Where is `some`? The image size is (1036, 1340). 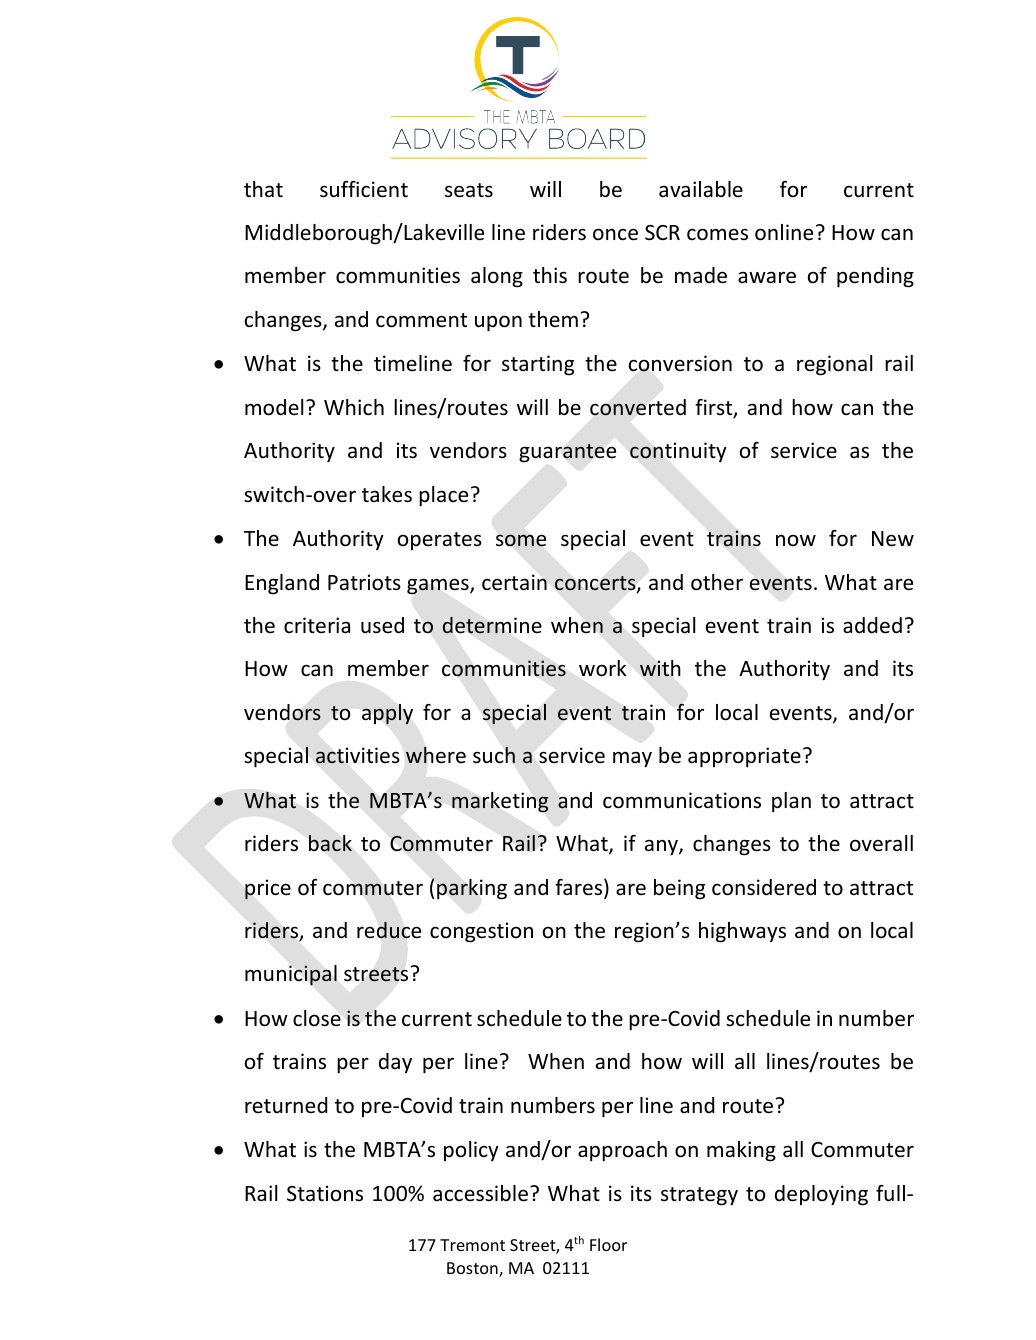
some is located at coordinates (521, 540).
